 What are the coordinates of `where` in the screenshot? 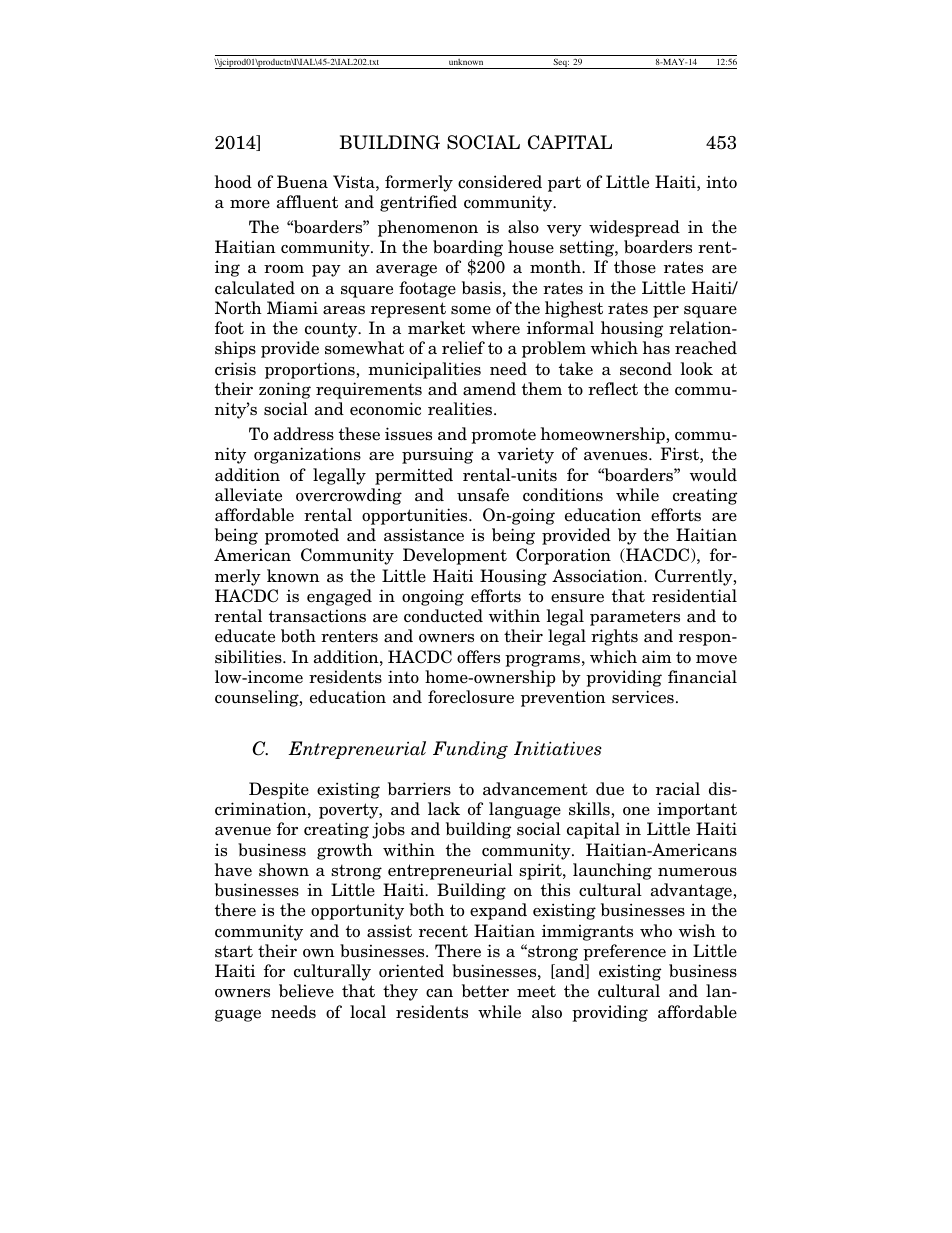 It's located at (496, 328).
